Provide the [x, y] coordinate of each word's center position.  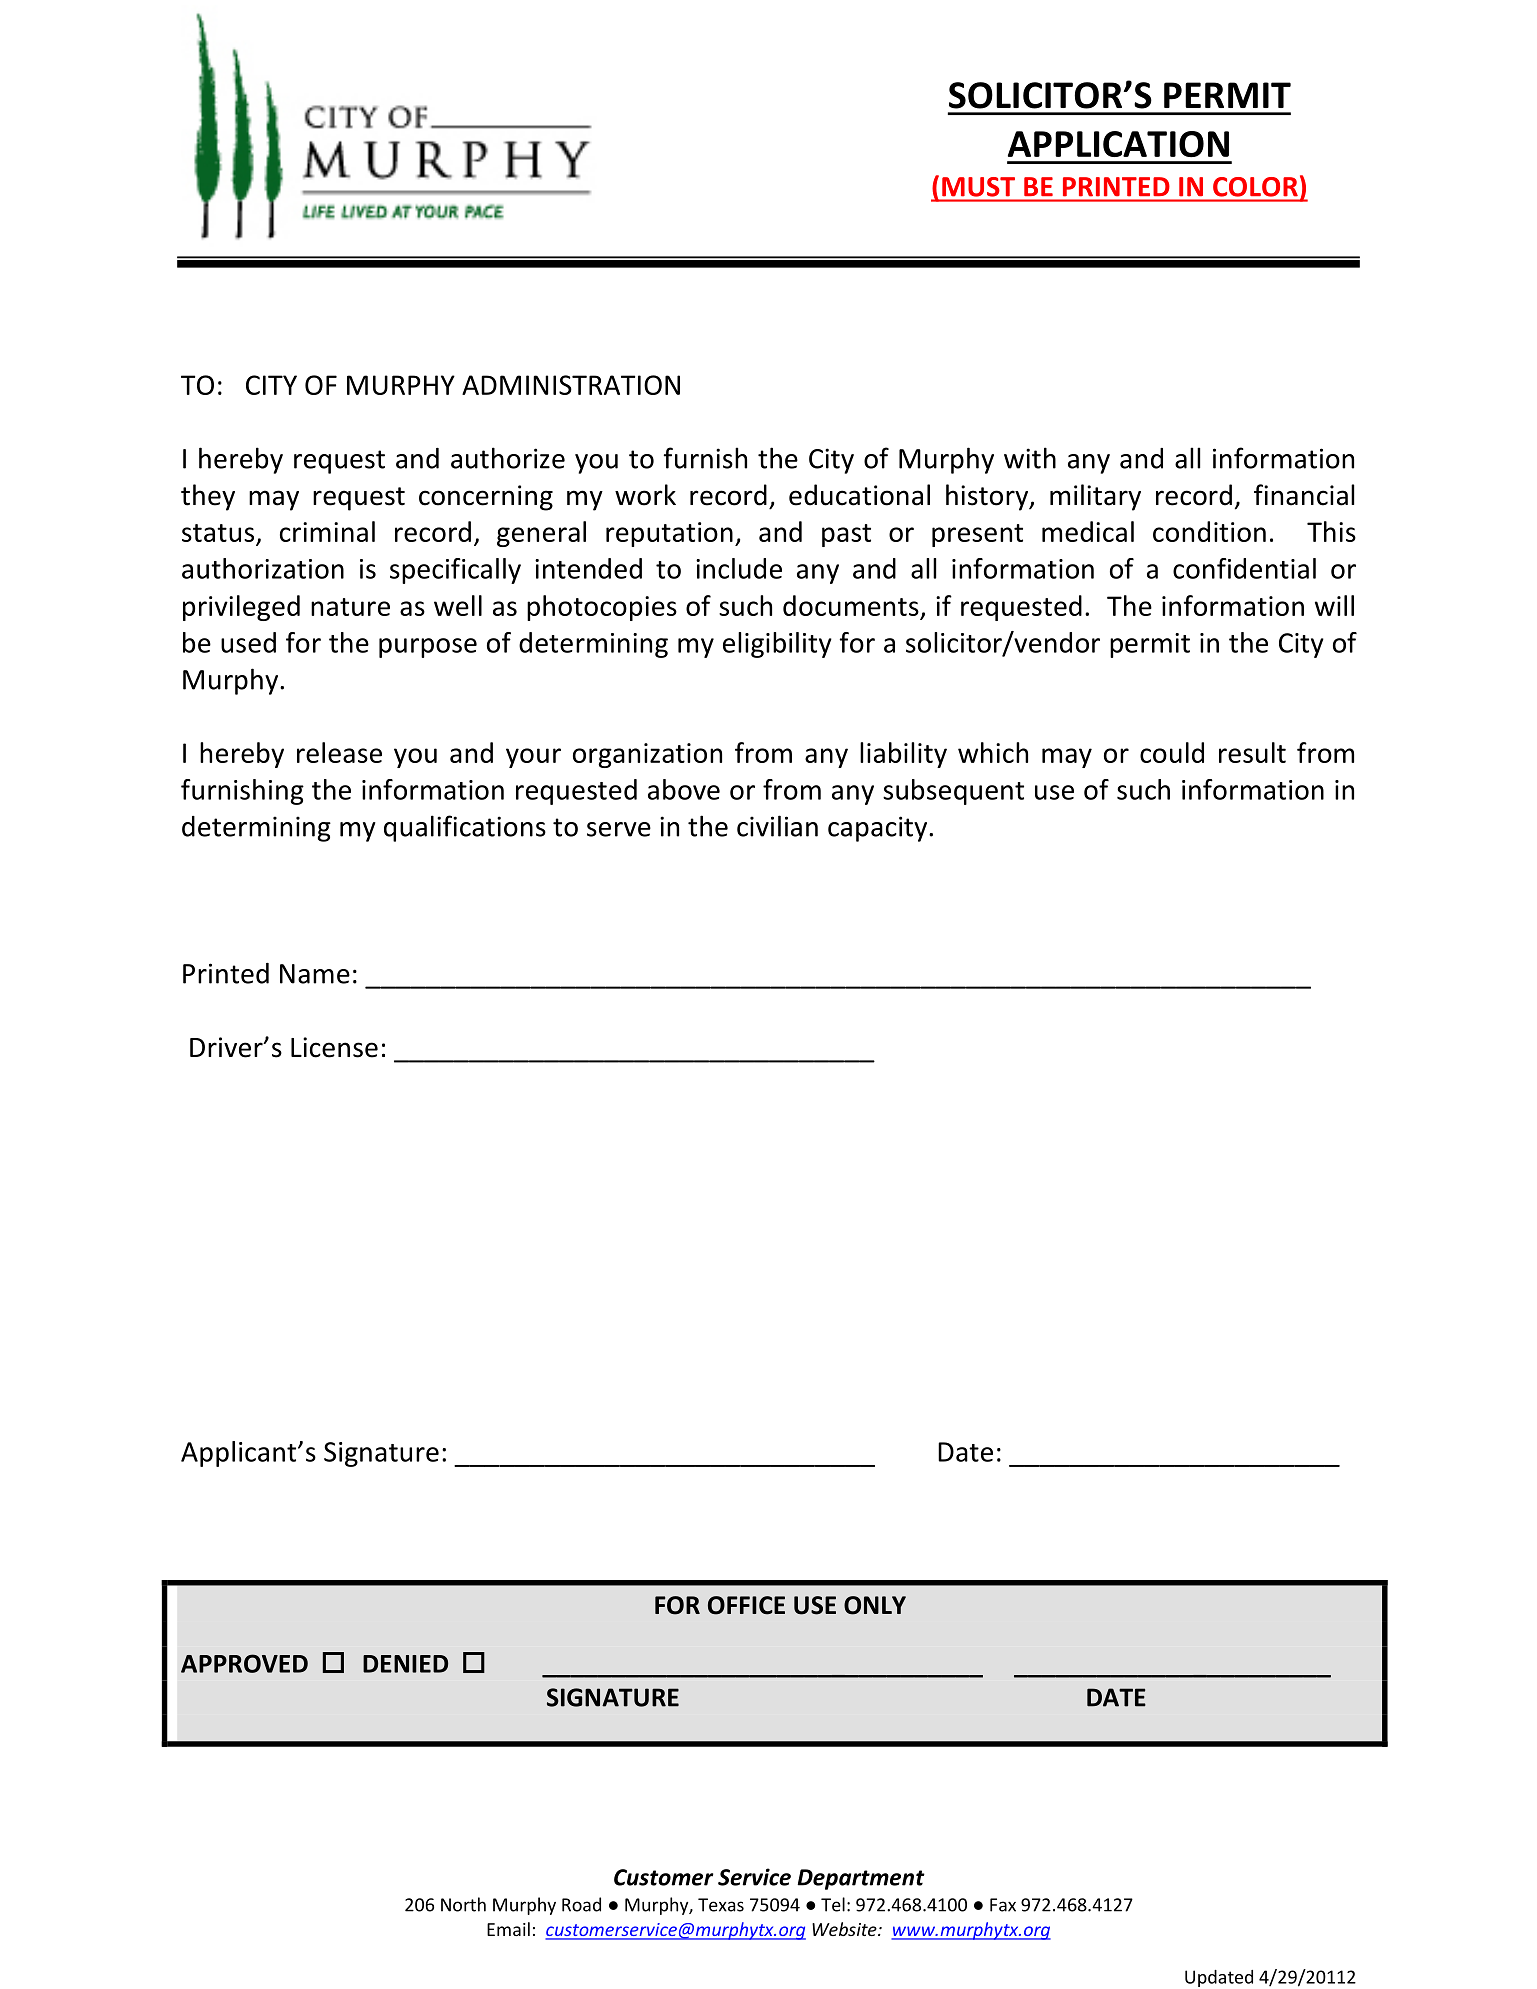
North [463, 1904]
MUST [978, 187]
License [334, 1047]
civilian [777, 826]
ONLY [875, 1605]
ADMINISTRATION [571, 385]
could [1172, 752]
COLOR [1255, 187]
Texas [721, 1905]
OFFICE [746, 1605]
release [339, 752]
